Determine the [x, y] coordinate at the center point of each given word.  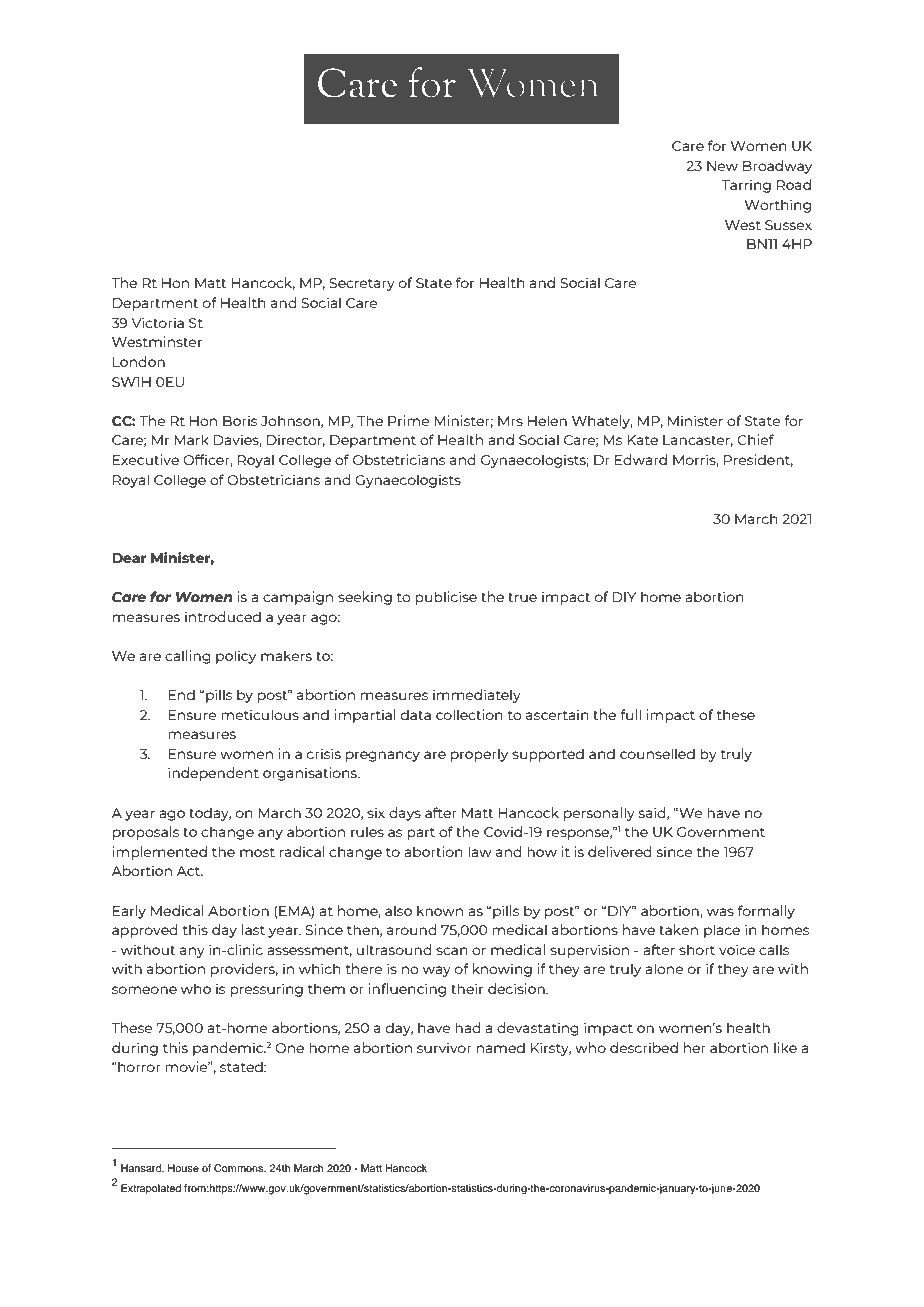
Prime [408, 420]
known [440, 910]
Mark [191, 439]
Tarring [746, 186]
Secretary [362, 284]
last [253, 929]
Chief [755, 439]
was [720, 912]
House [183, 1168]
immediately [477, 696]
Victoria [158, 322]
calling [188, 657]
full [630, 714]
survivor [444, 1047]
